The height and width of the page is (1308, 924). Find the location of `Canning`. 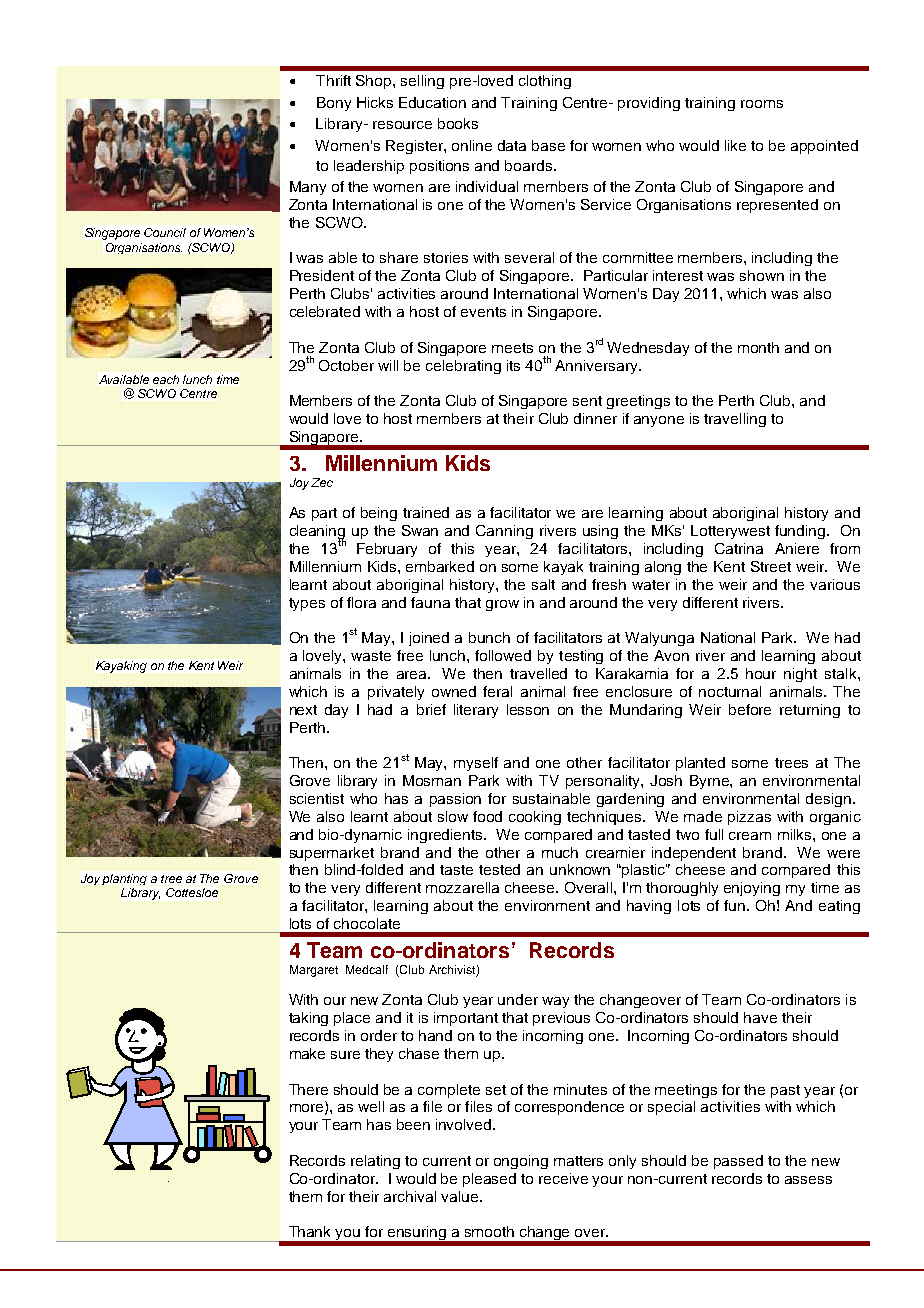

Canning is located at coordinates (504, 532).
